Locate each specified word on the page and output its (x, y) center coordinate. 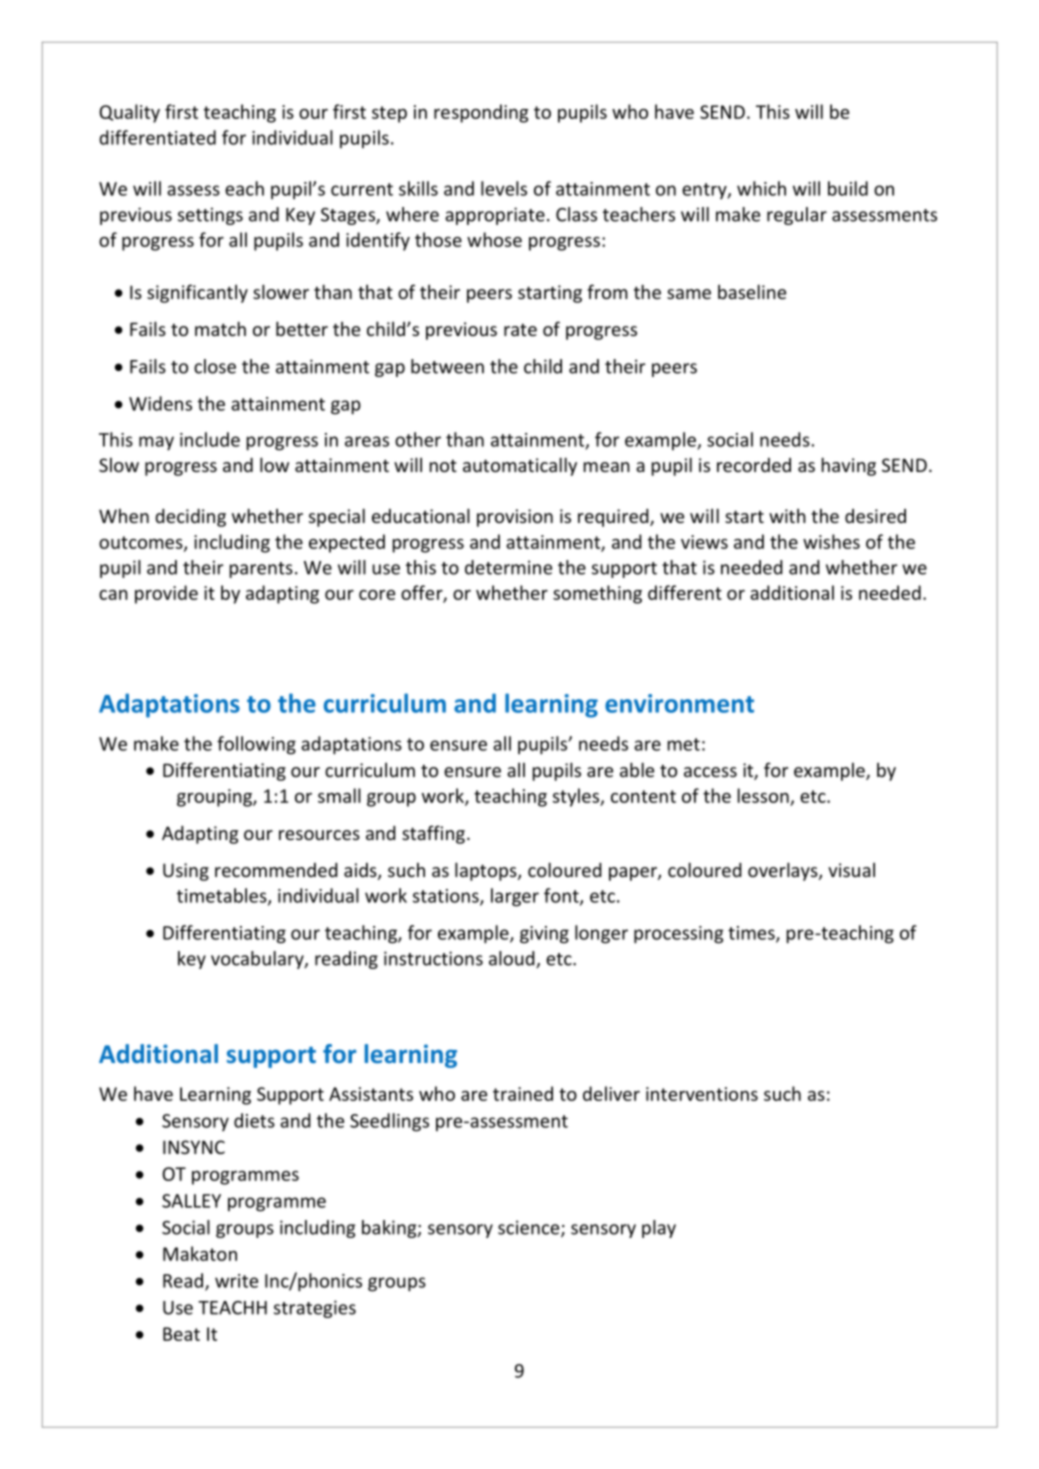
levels (504, 188)
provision (515, 518)
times (752, 934)
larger (515, 897)
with (787, 515)
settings (210, 216)
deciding (190, 518)
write (236, 1281)
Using (186, 872)
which (761, 188)
